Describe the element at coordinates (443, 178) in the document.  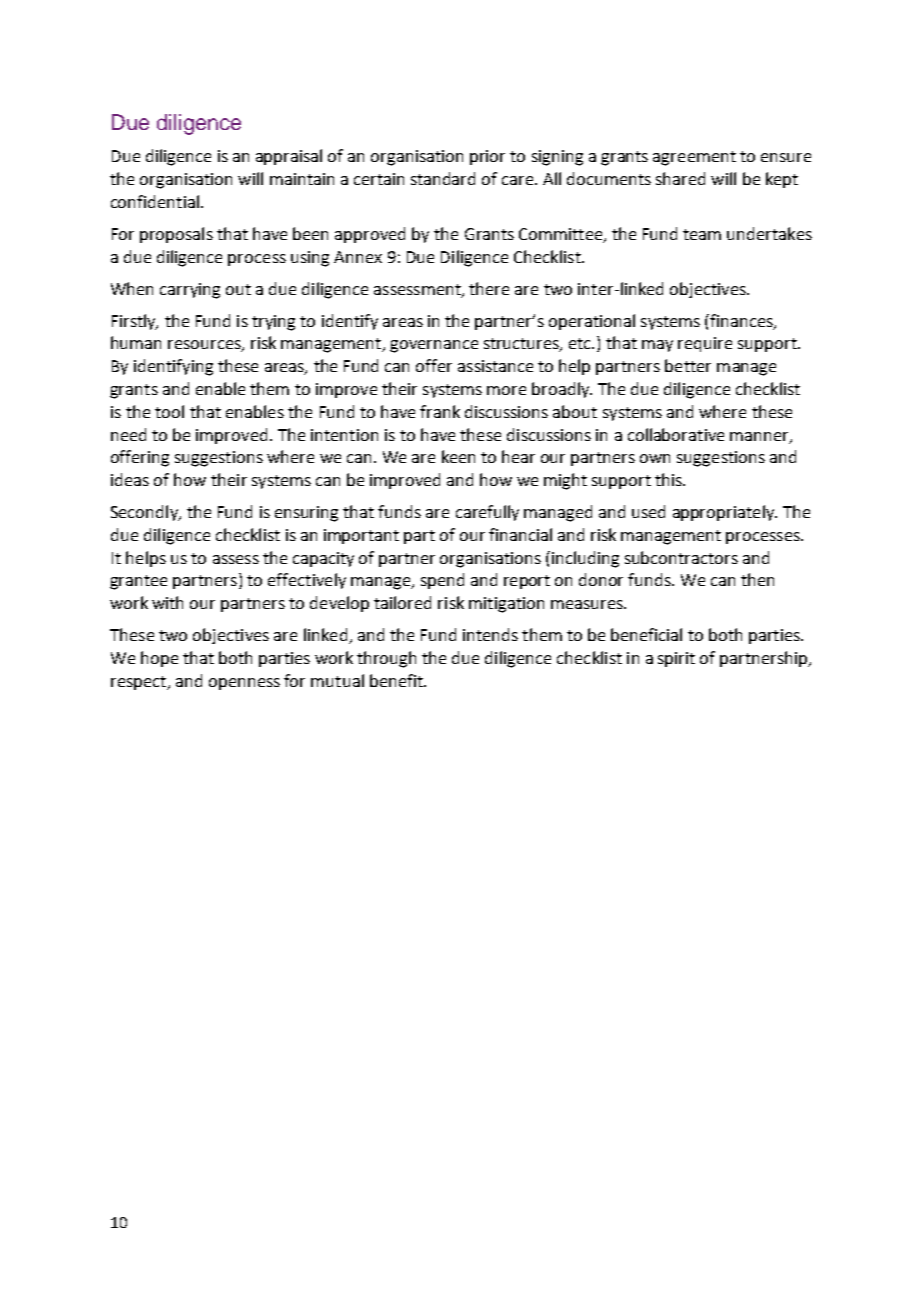
I see `standard` at that location.
